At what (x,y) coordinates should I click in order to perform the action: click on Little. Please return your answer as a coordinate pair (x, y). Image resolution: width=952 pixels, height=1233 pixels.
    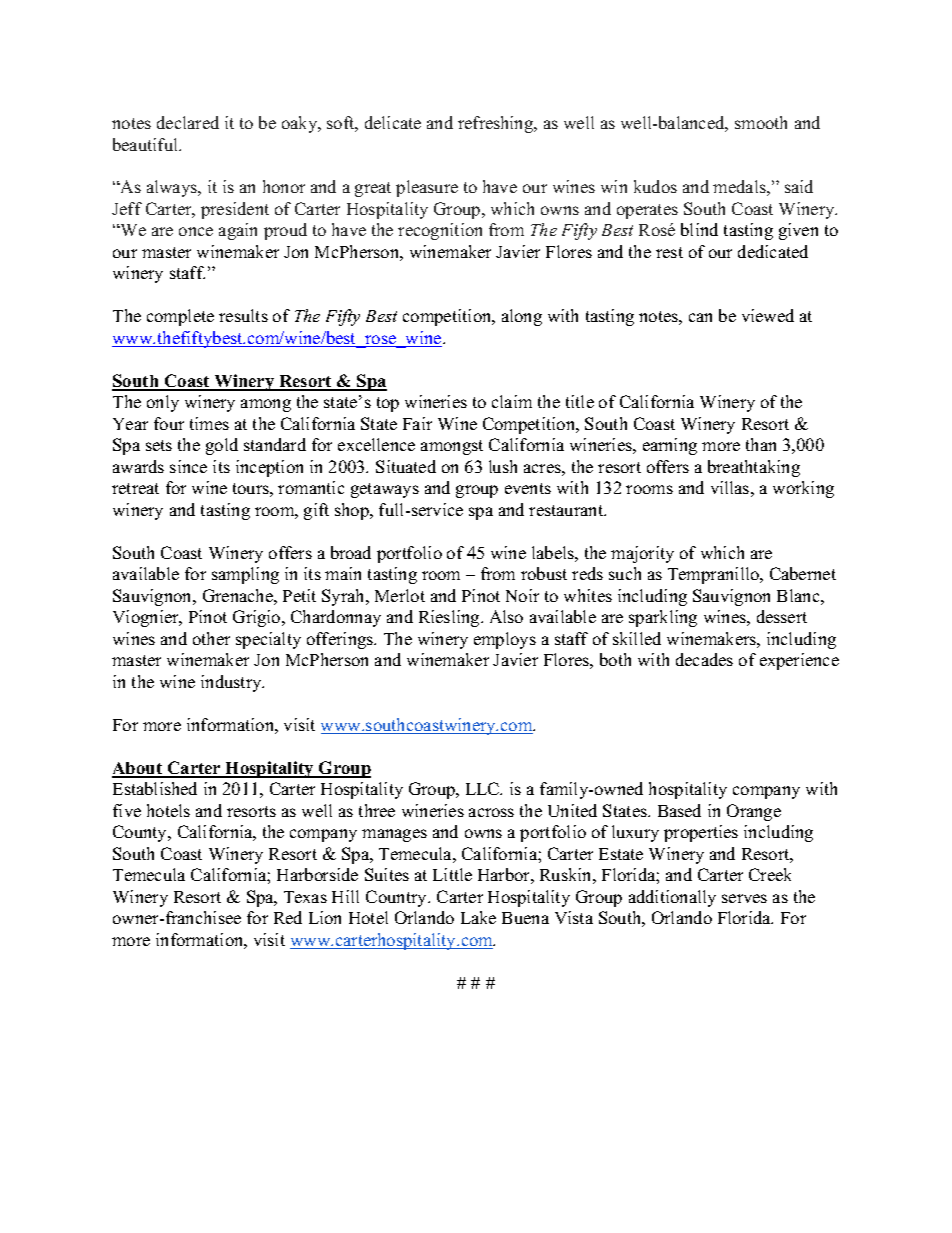
    Looking at the image, I should click on (452, 874).
